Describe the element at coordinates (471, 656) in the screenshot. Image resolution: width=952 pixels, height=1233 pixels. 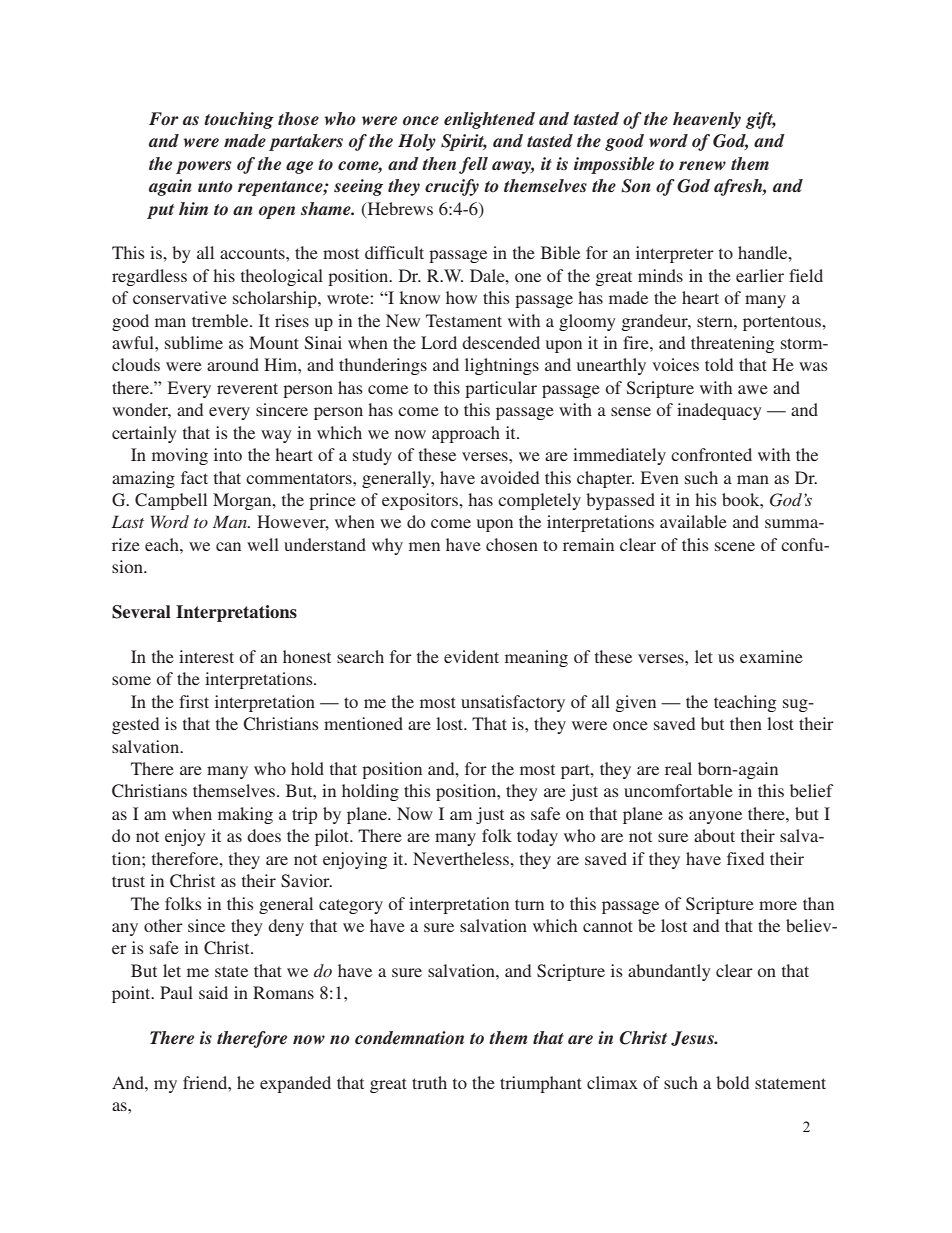
I see `evident` at that location.
